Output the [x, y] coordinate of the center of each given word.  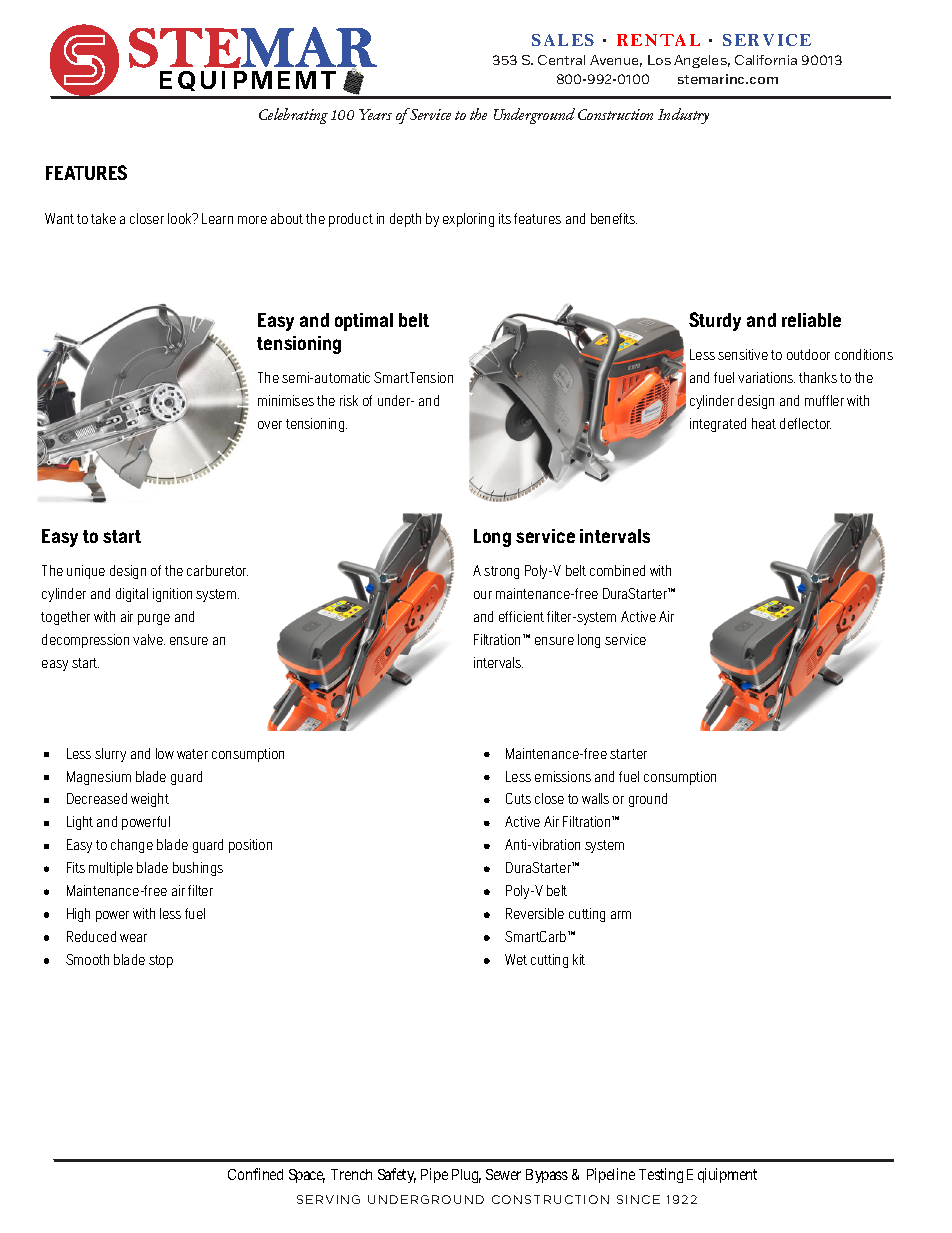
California [766, 60]
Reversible [535, 913]
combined [617, 570]
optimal [364, 322]
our [483, 595]
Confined [255, 1174]
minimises [286, 400]
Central [561, 60]
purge [154, 619]
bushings [198, 869]
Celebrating [293, 116]
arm [621, 915]
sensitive [743, 354]
